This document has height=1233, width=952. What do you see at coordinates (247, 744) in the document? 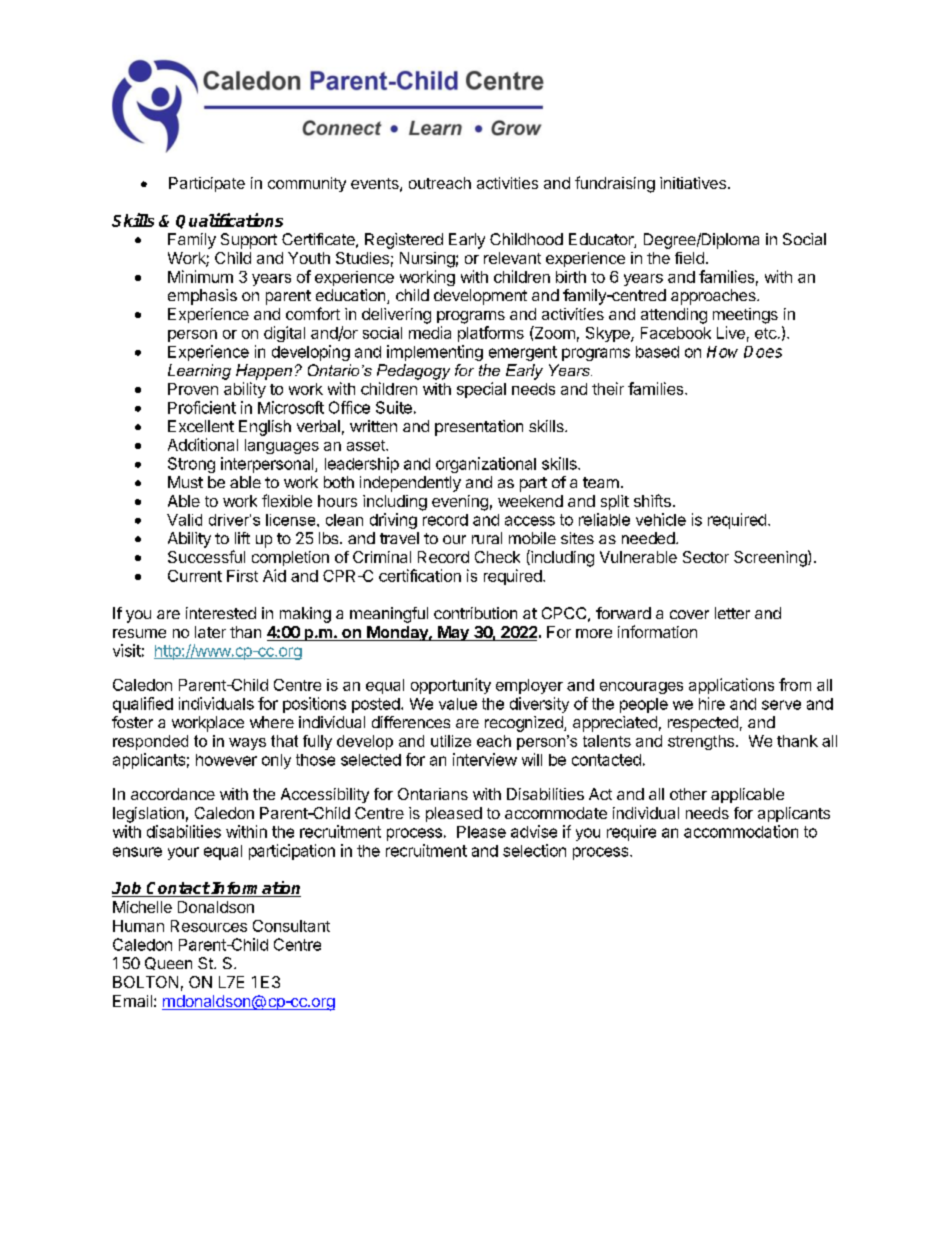
I see `ways` at bounding box center [247, 744].
